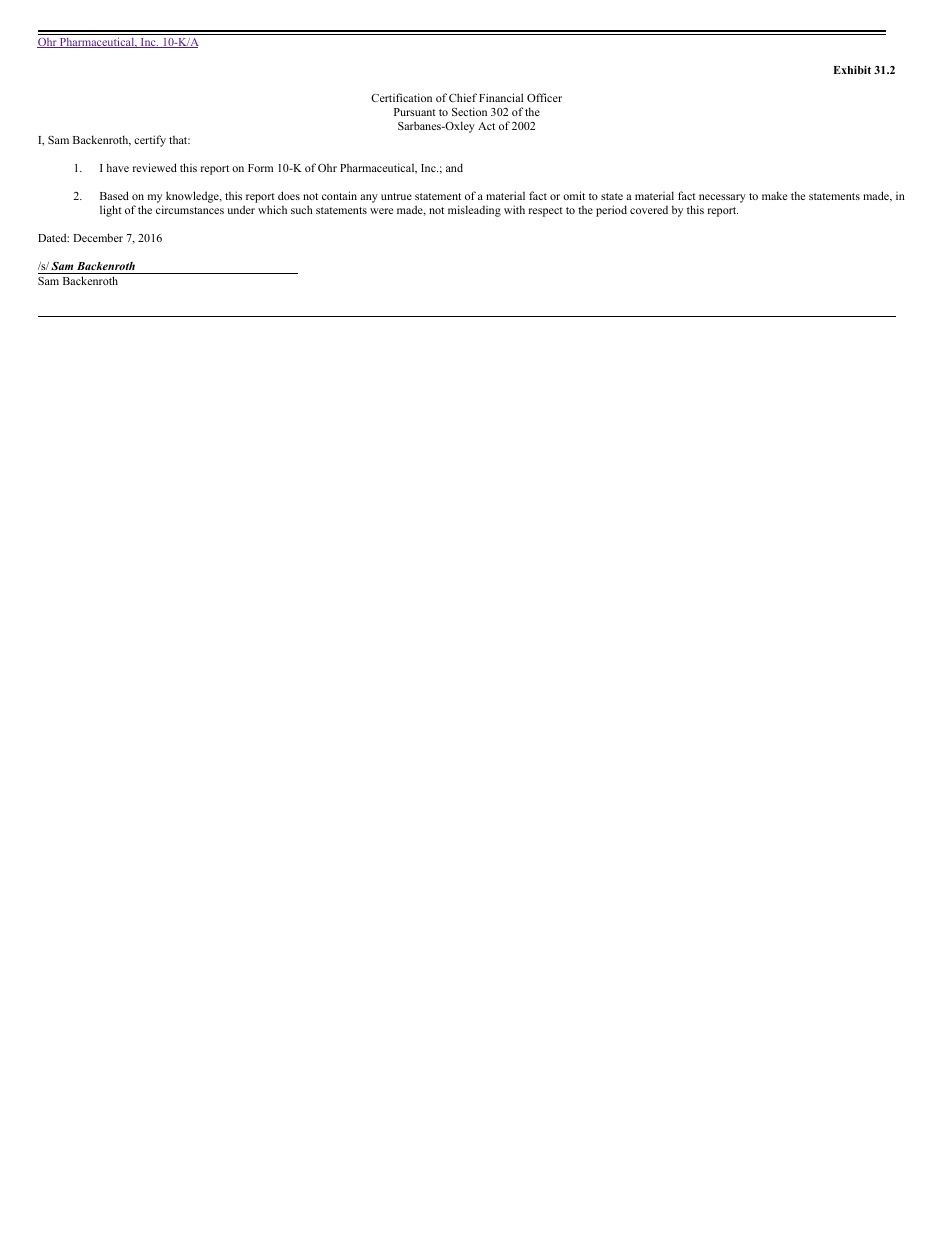 This screenshot has height=1233, width=952. What do you see at coordinates (474, 211) in the screenshot?
I see `misleading` at bounding box center [474, 211].
